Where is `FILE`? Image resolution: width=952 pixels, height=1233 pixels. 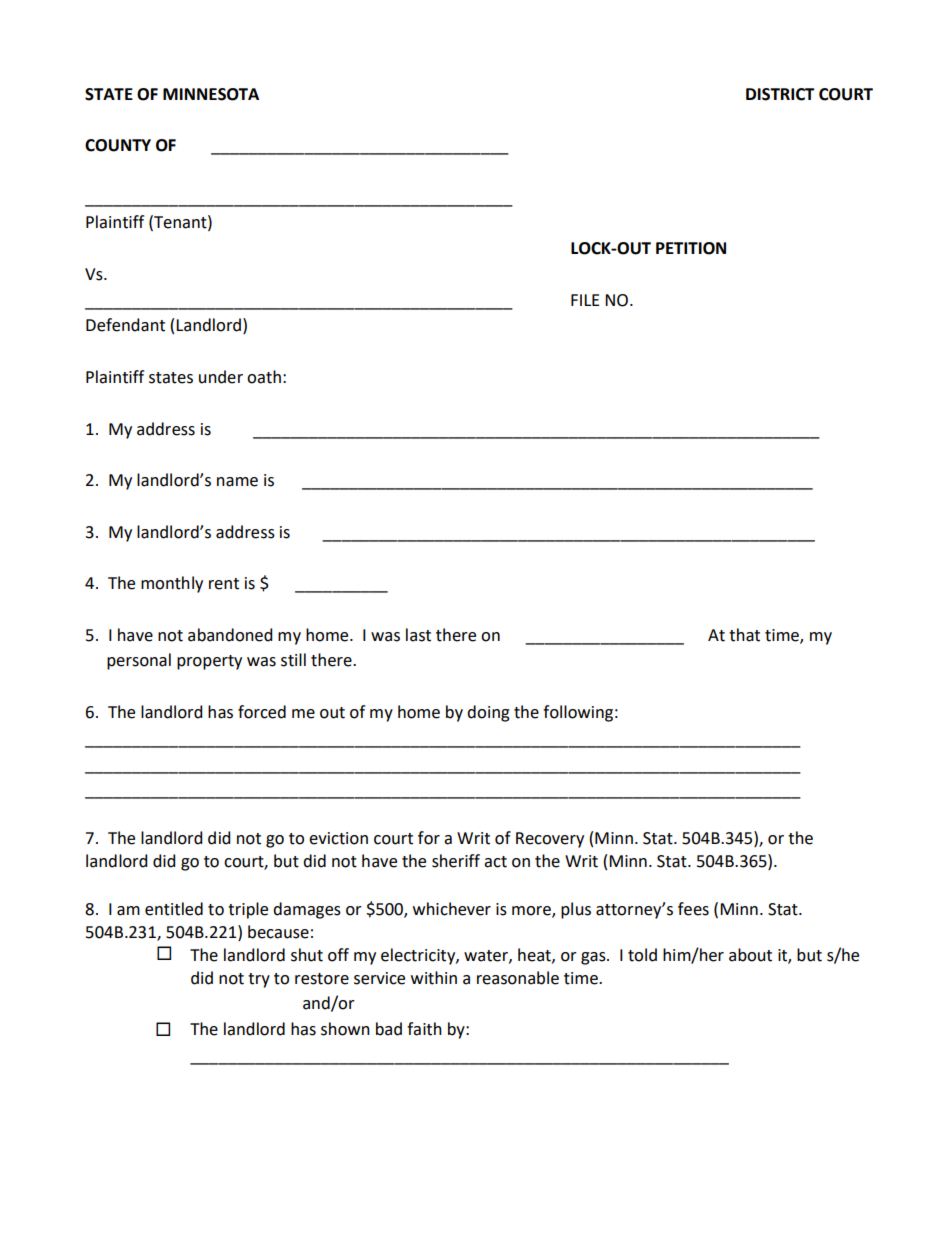 FILE is located at coordinates (585, 300).
